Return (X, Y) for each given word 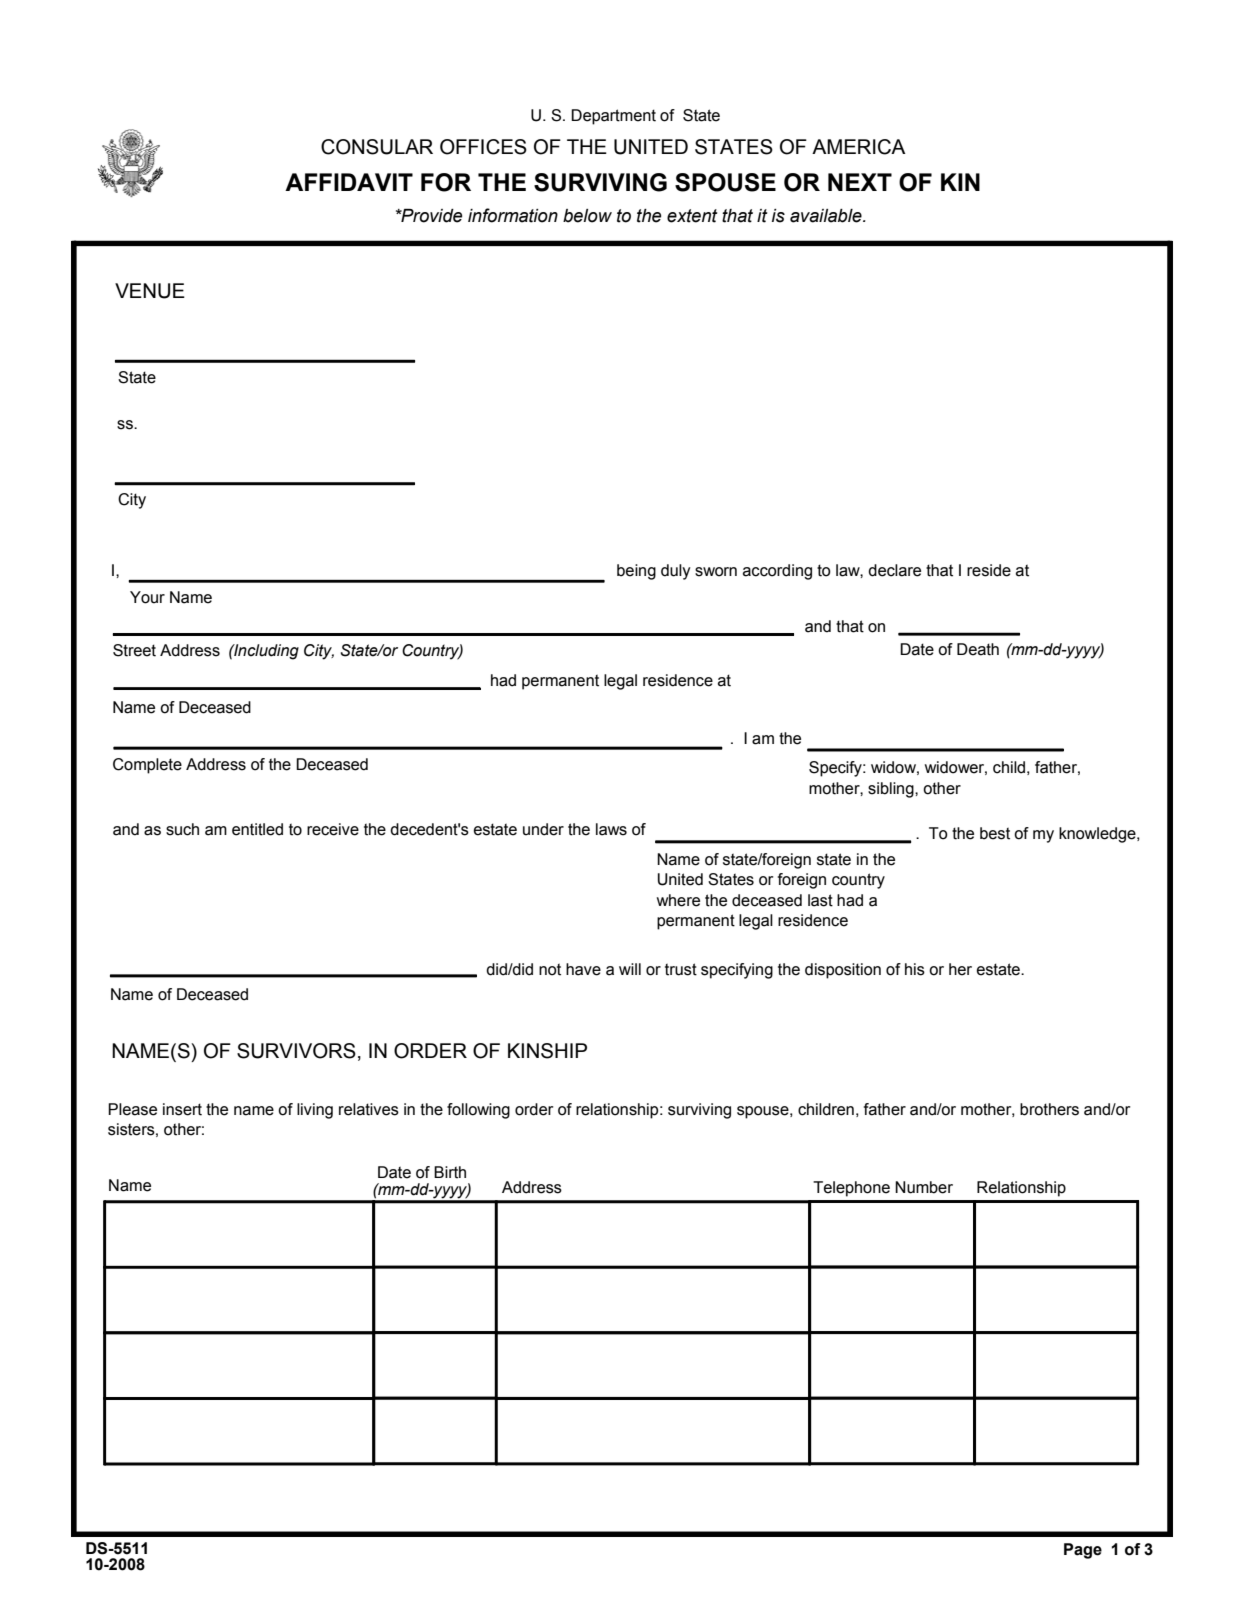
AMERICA (859, 147)
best (995, 833)
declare (894, 570)
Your (147, 597)
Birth (450, 1172)
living (315, 1111)
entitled (257, 829)
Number (924, 1187)
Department (613, 117)
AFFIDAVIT (349, 182)
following (478, 1111)
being (636, 572)
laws (611, 829)
